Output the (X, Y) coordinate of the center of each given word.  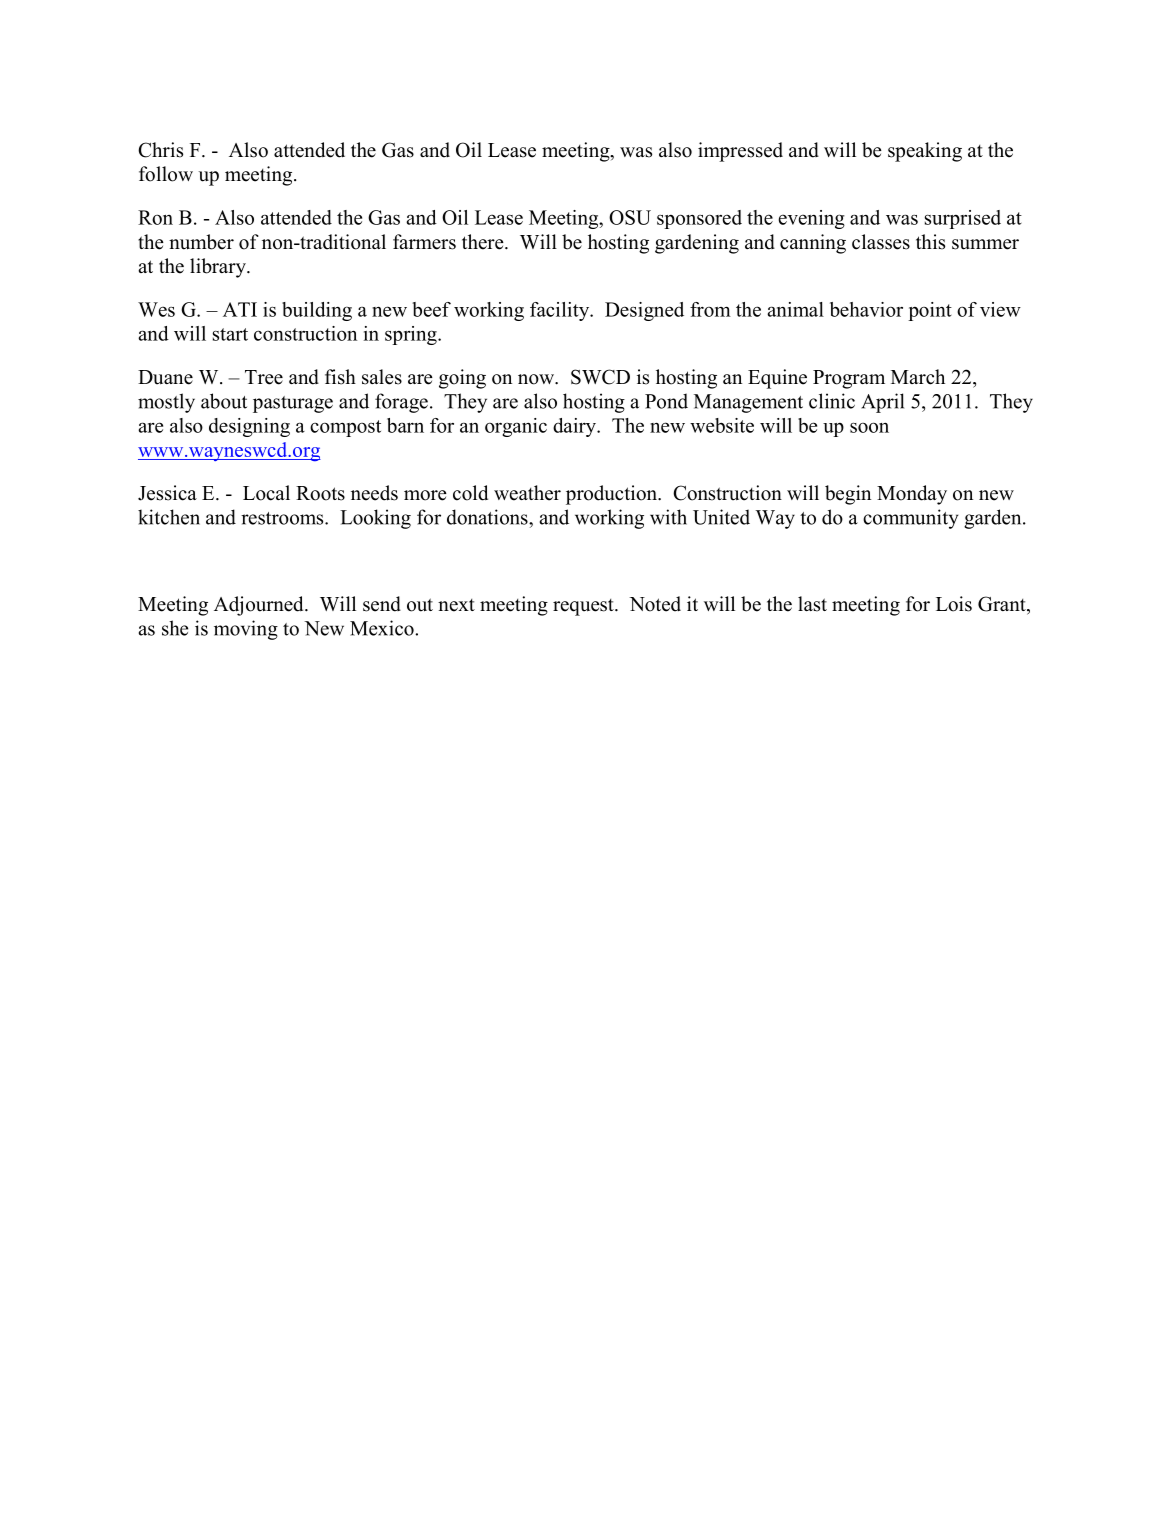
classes (881, 242)
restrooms (283, 518)
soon (869, 427)
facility (561, 311)
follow (166, 174)
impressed (740, 152)
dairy (575, 427)
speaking (925, 152)
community (910, 519)
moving (246, 630)
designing (249, 427)
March (918, 377)
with (668, 517)
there (484, 242)
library (219, 268)
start (230, 334)
